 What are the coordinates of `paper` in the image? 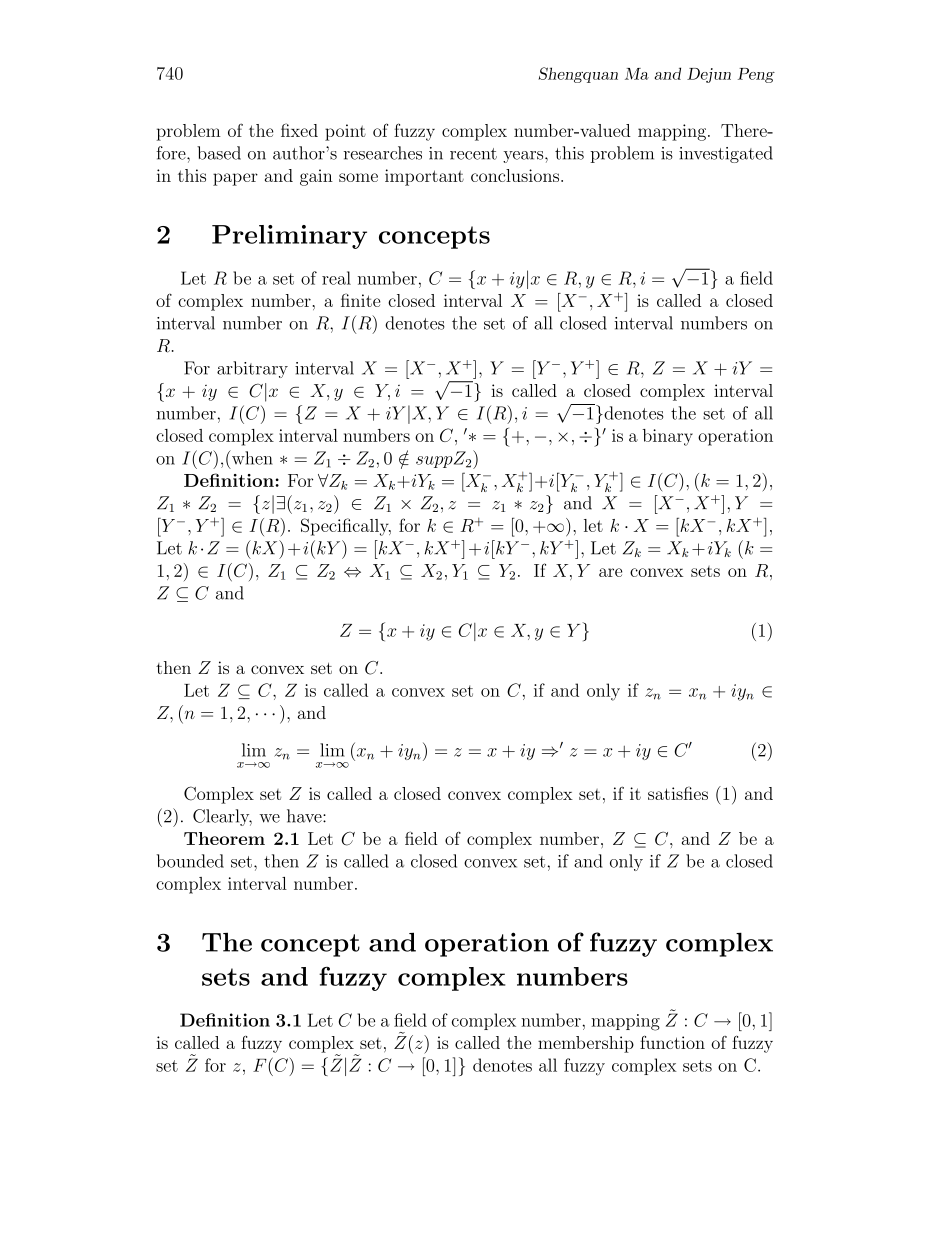 It's located at (235, 179).
